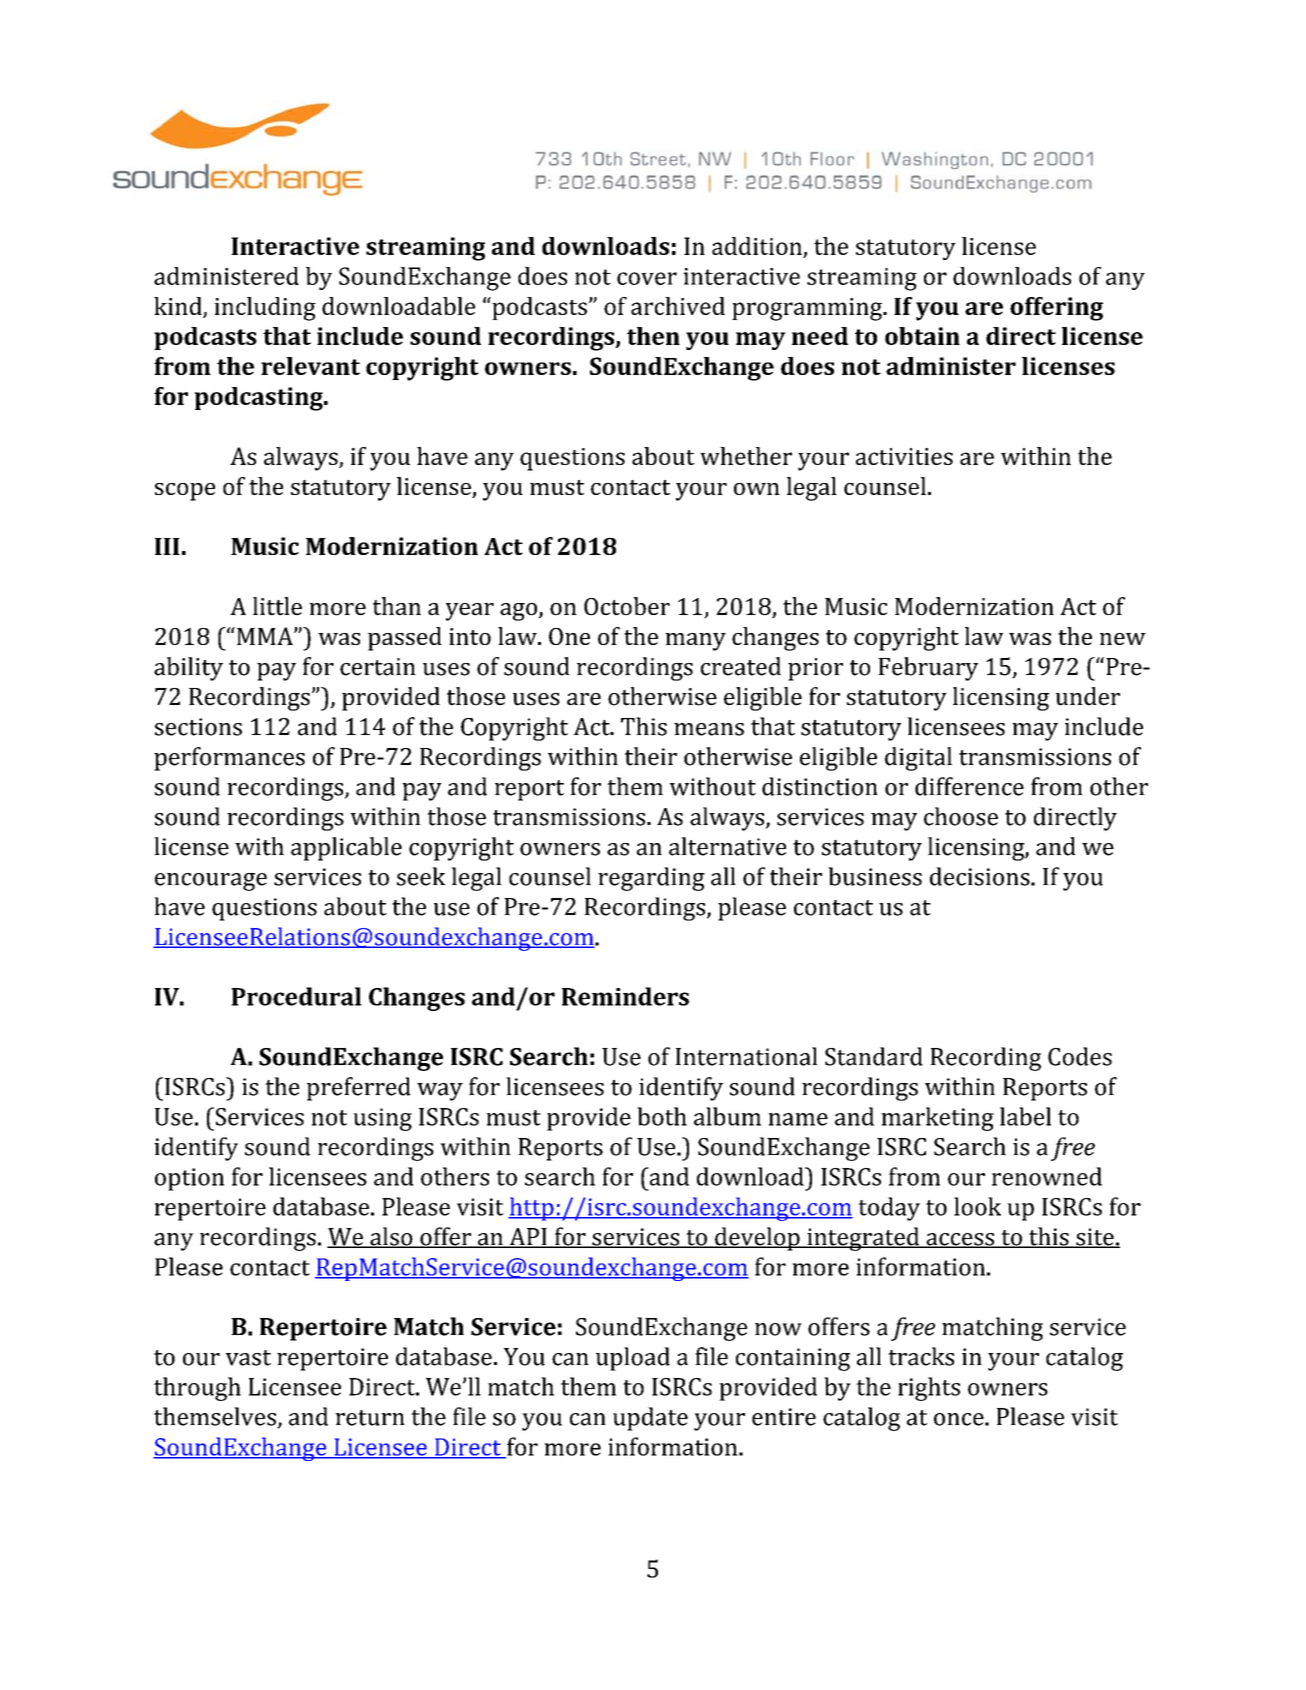 Image resolution: width=1306 pixels, height=1690 pixels. What do you see at coordinates (695, 642) in the screenshot?
I see `many` at bounding box center [695, 642].
